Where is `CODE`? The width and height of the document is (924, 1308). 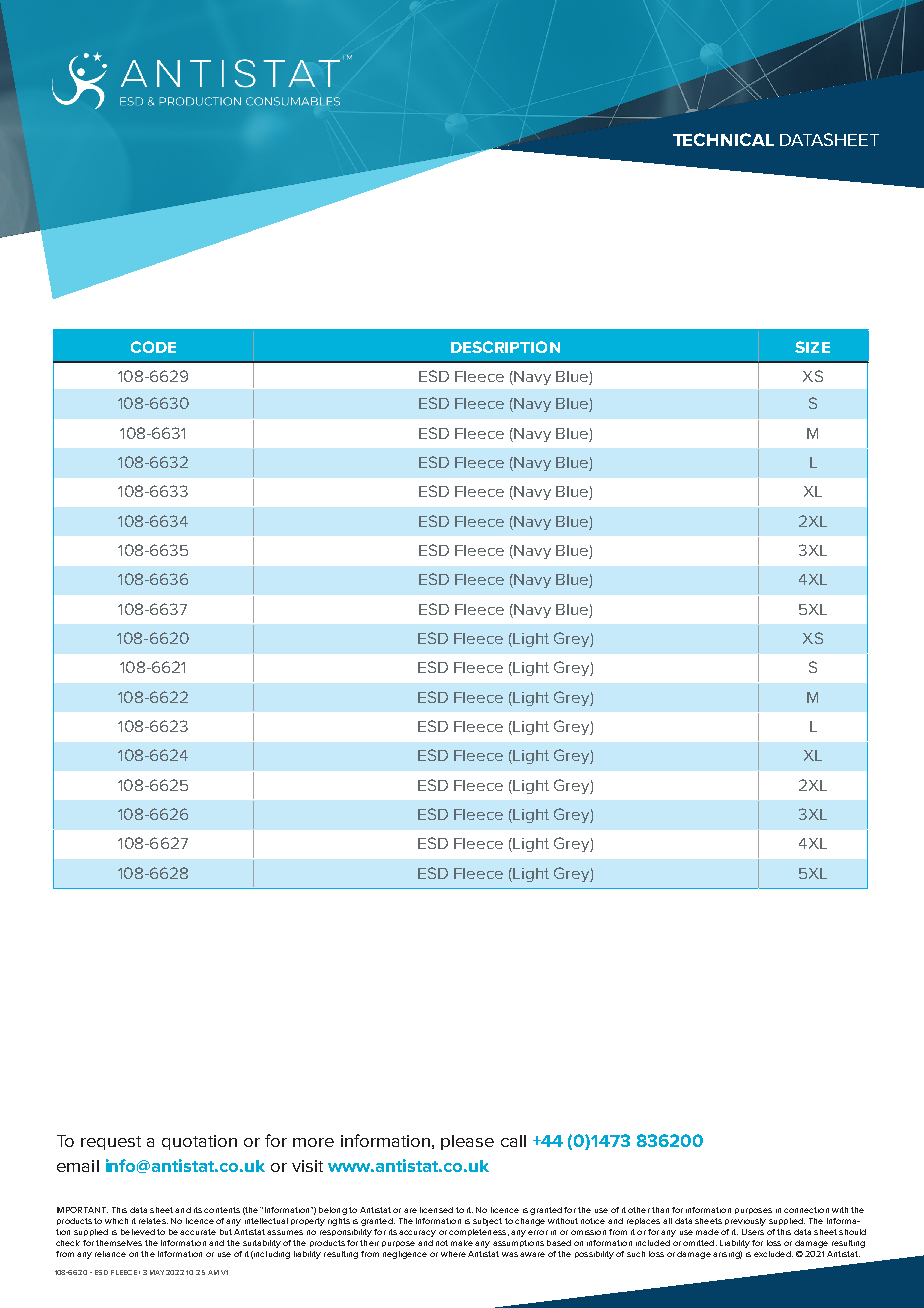
CODE is located at coordinates (153, 347).
